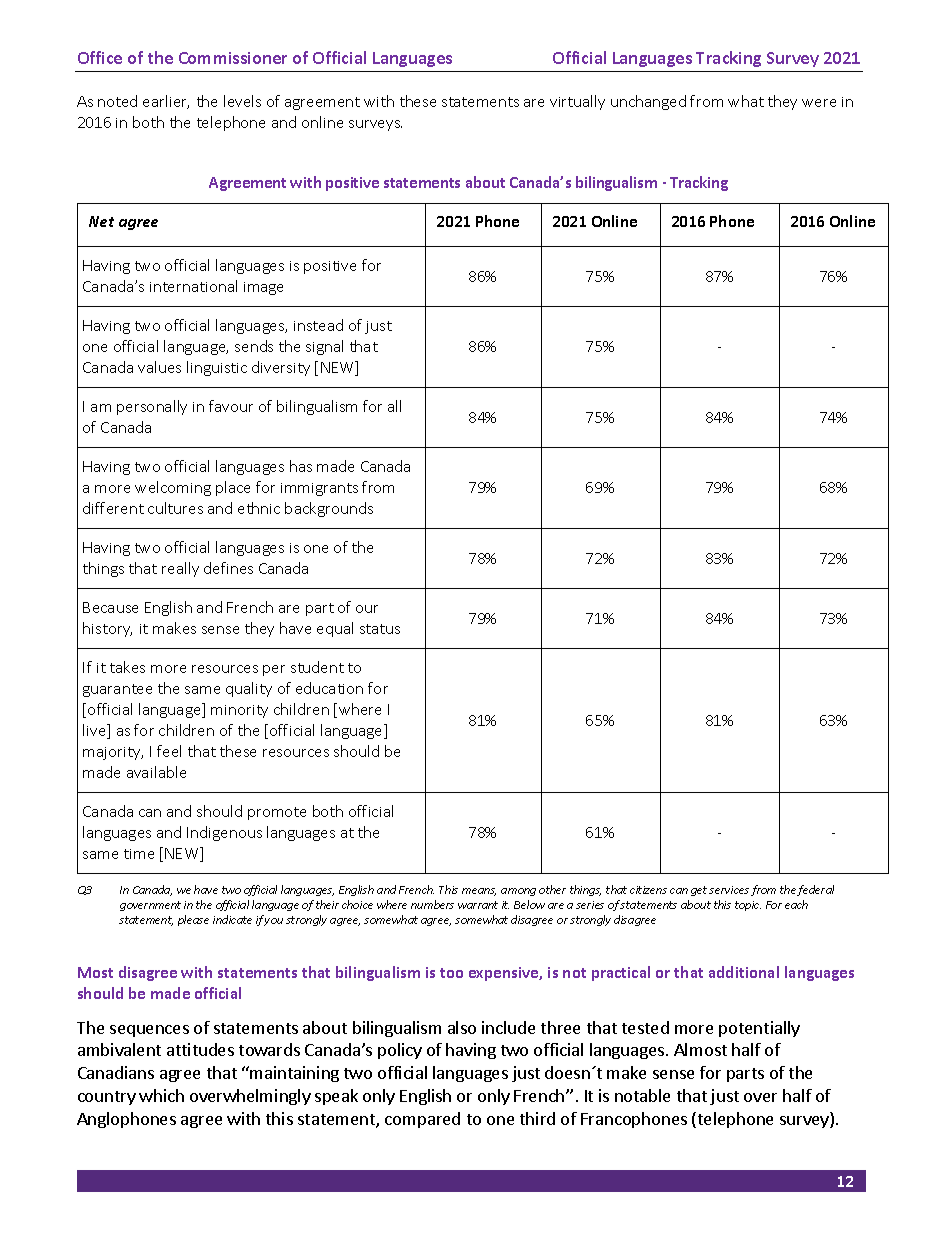 This screenshot has width=952, height=1233. I want to click on equal, so click(335, 629).
